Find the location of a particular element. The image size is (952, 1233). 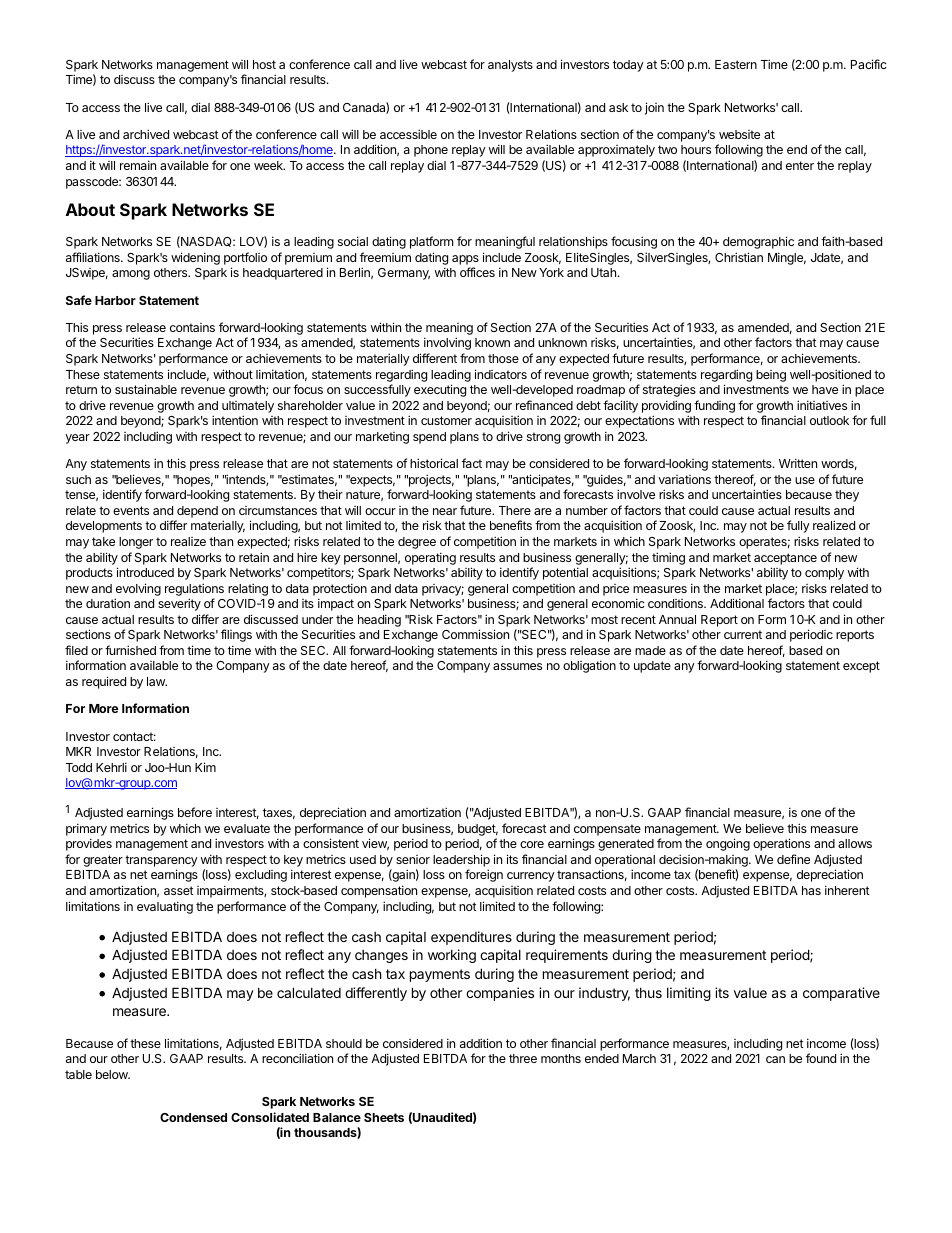

Eastern is located at coordinates (736, 64).
